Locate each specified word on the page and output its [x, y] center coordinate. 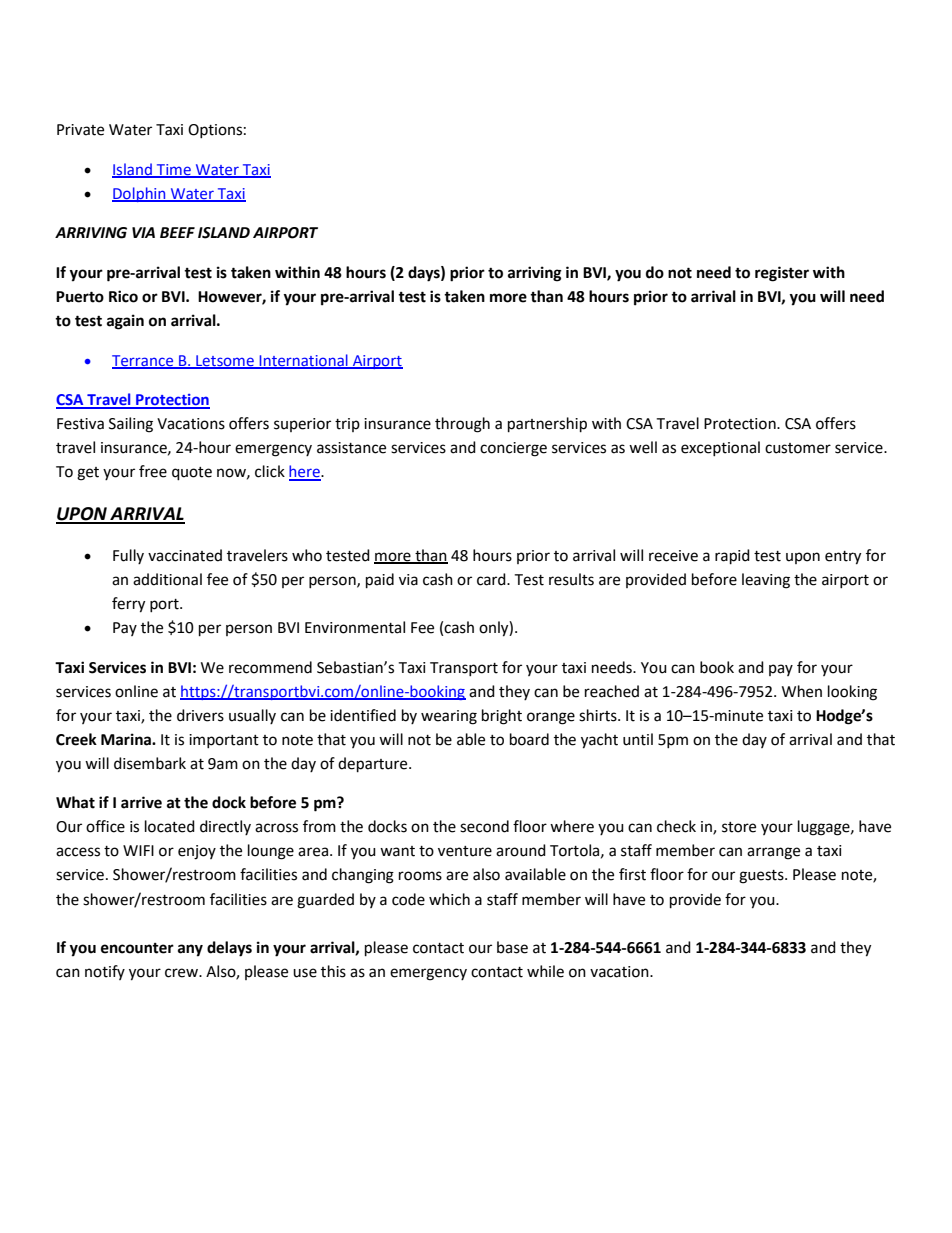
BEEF [177, 232]
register [782, 274]
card [492, 579]
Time [174, 170]
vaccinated [185, 555]
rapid [732, 557]
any [190, 950]
